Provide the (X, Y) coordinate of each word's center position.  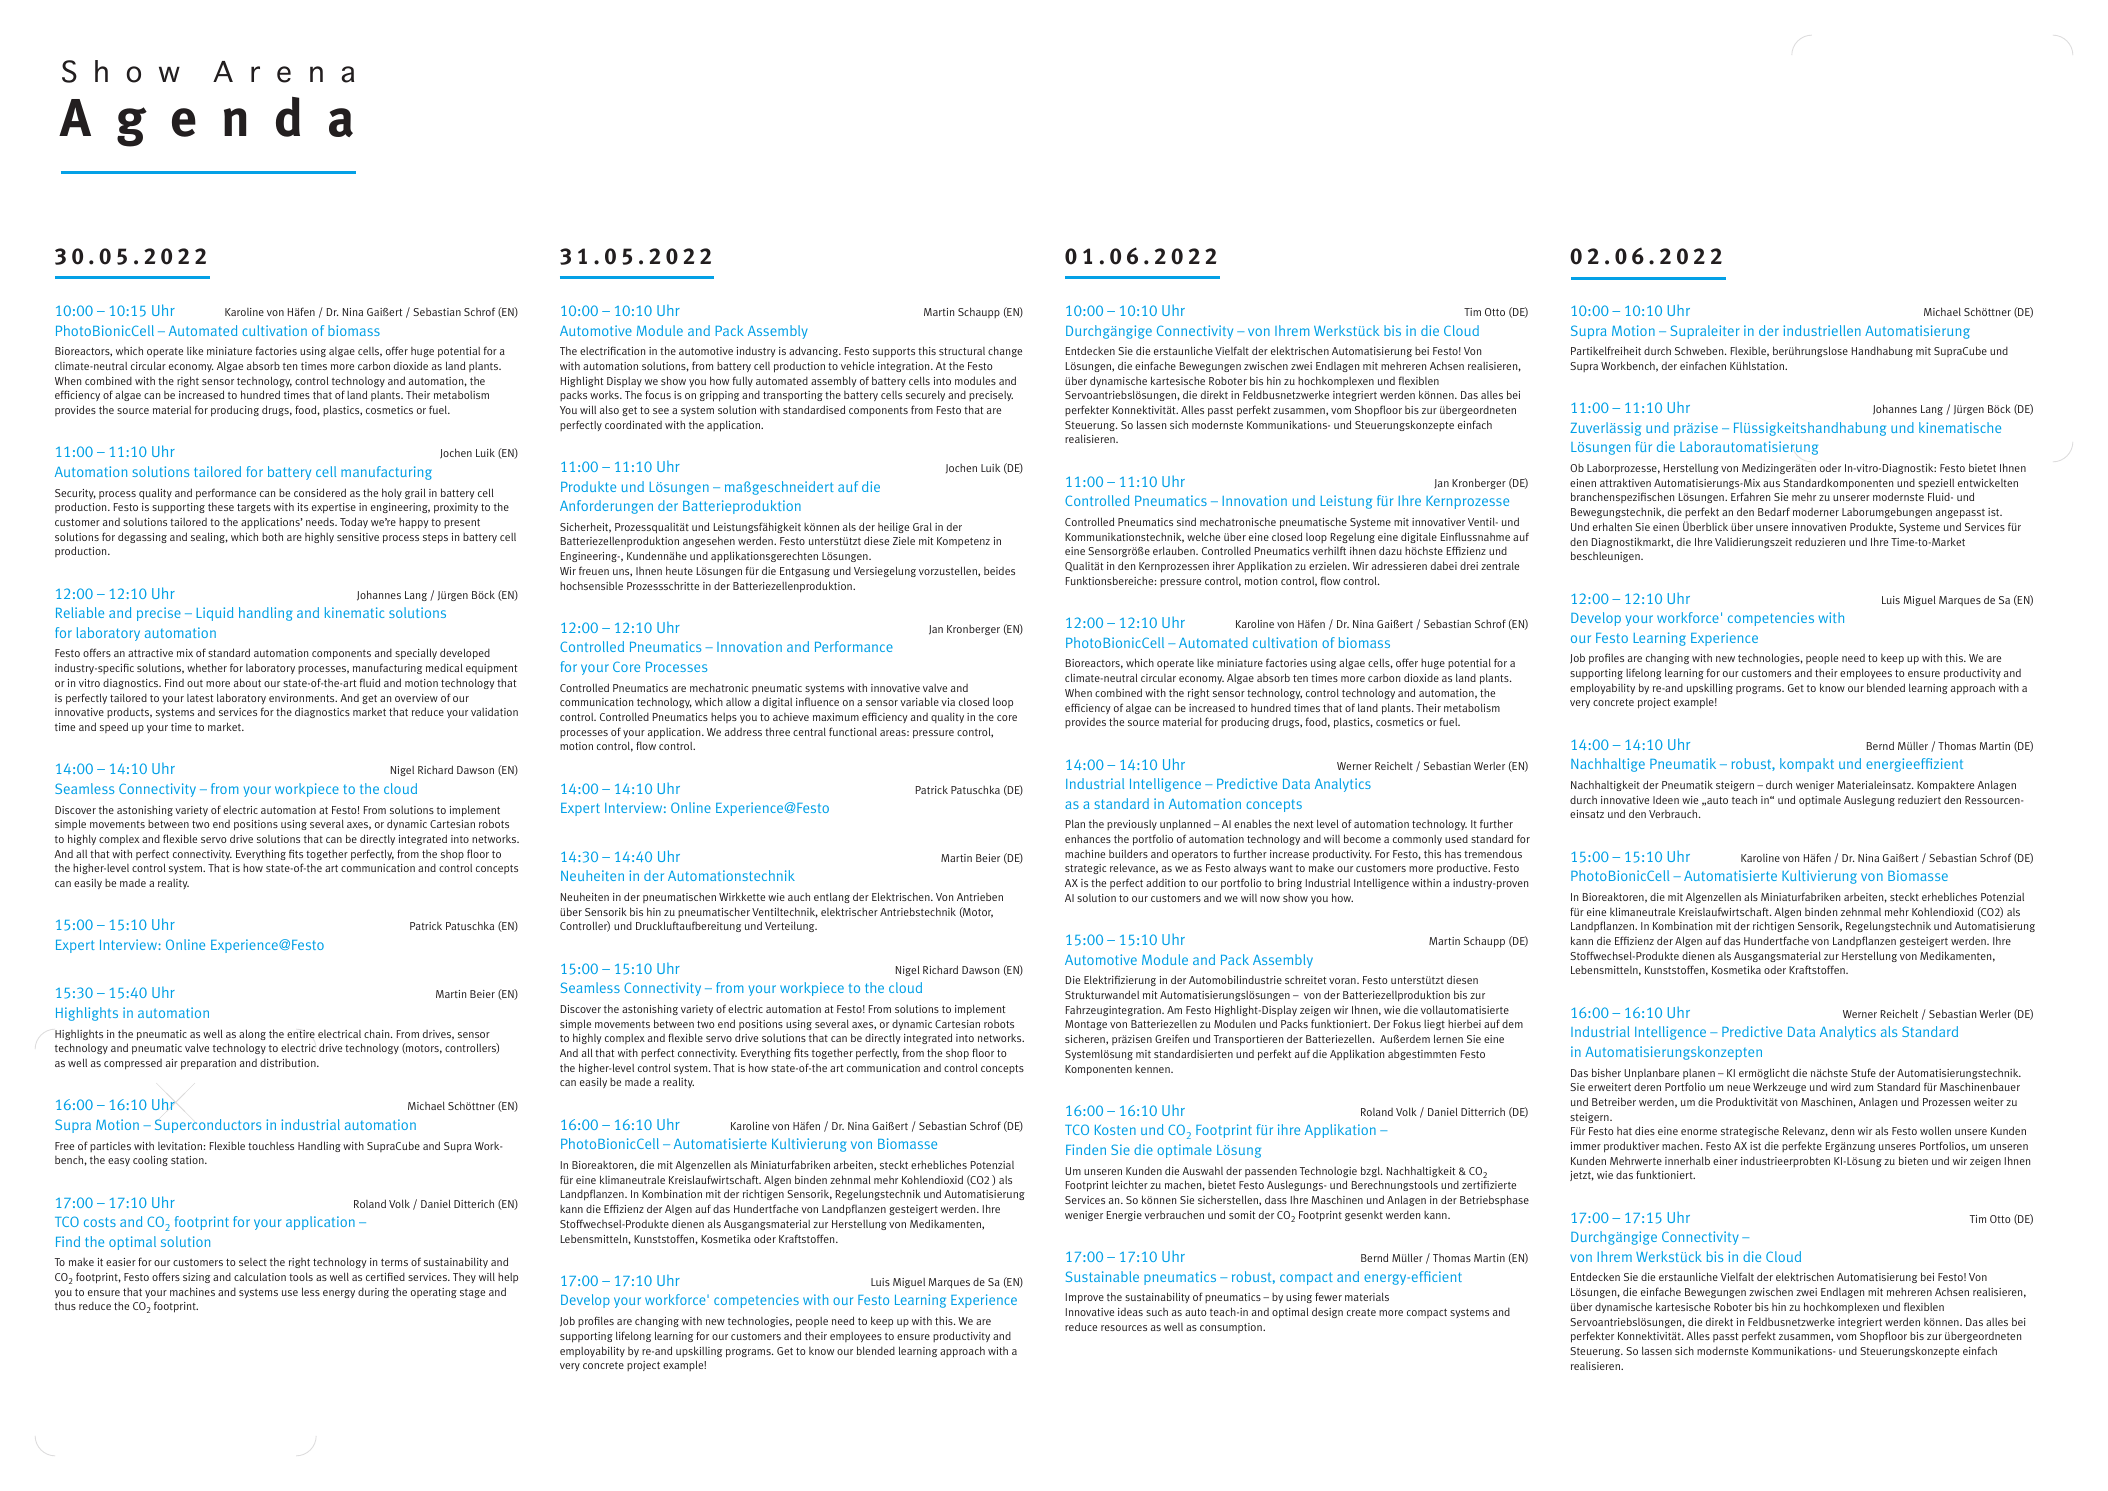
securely (925, 395)
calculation (260, 1276)
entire (301, 1034)
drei (1469, 566)
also (609, 409)
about (247, 682)
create (1361, 1312)
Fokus (1407, 1023)
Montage (1086, 1025)
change (1005, 351)
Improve (1085, 1298)
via (948, 702)
